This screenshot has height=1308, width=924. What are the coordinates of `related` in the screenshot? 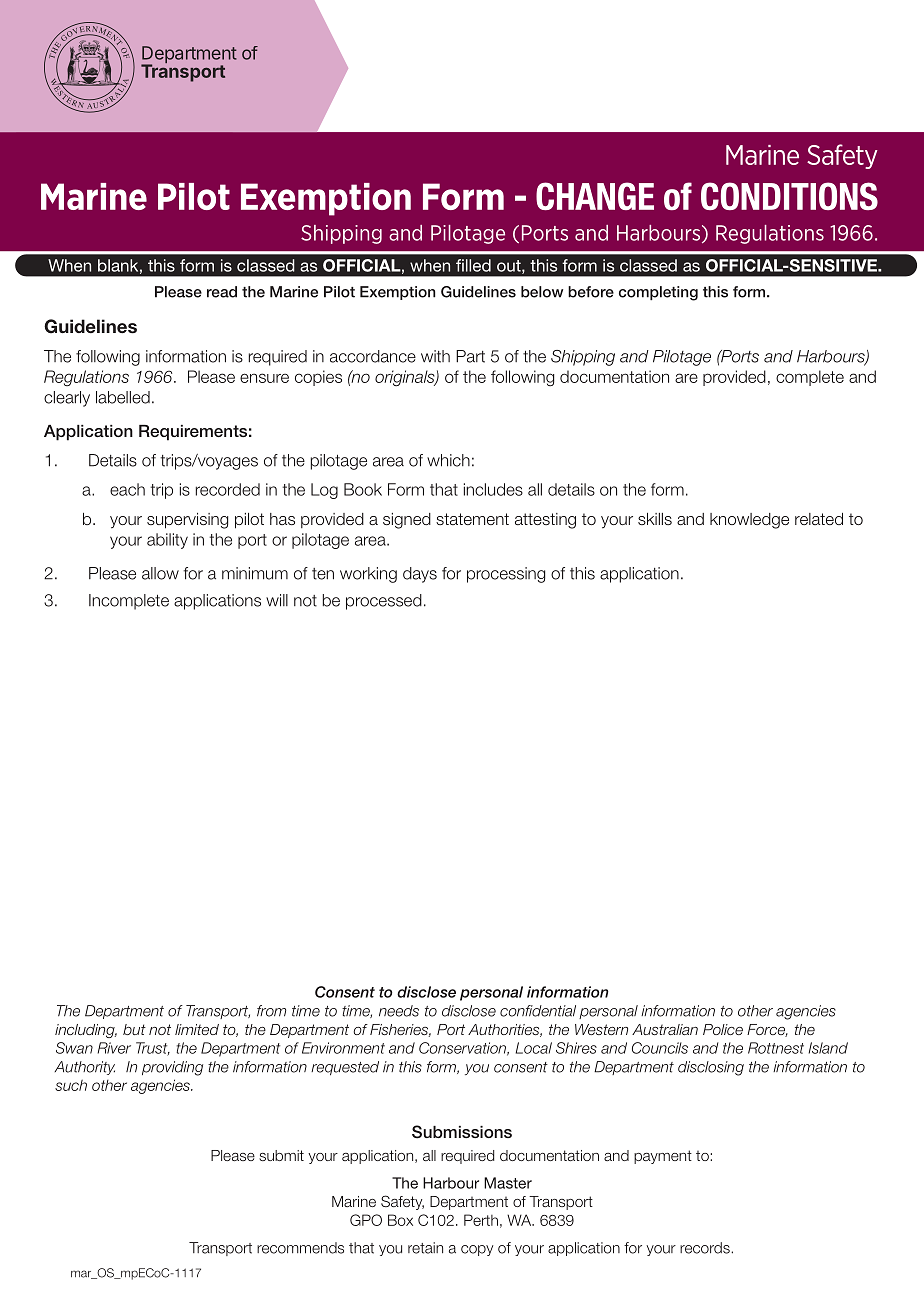 It's located at (819, 519).
